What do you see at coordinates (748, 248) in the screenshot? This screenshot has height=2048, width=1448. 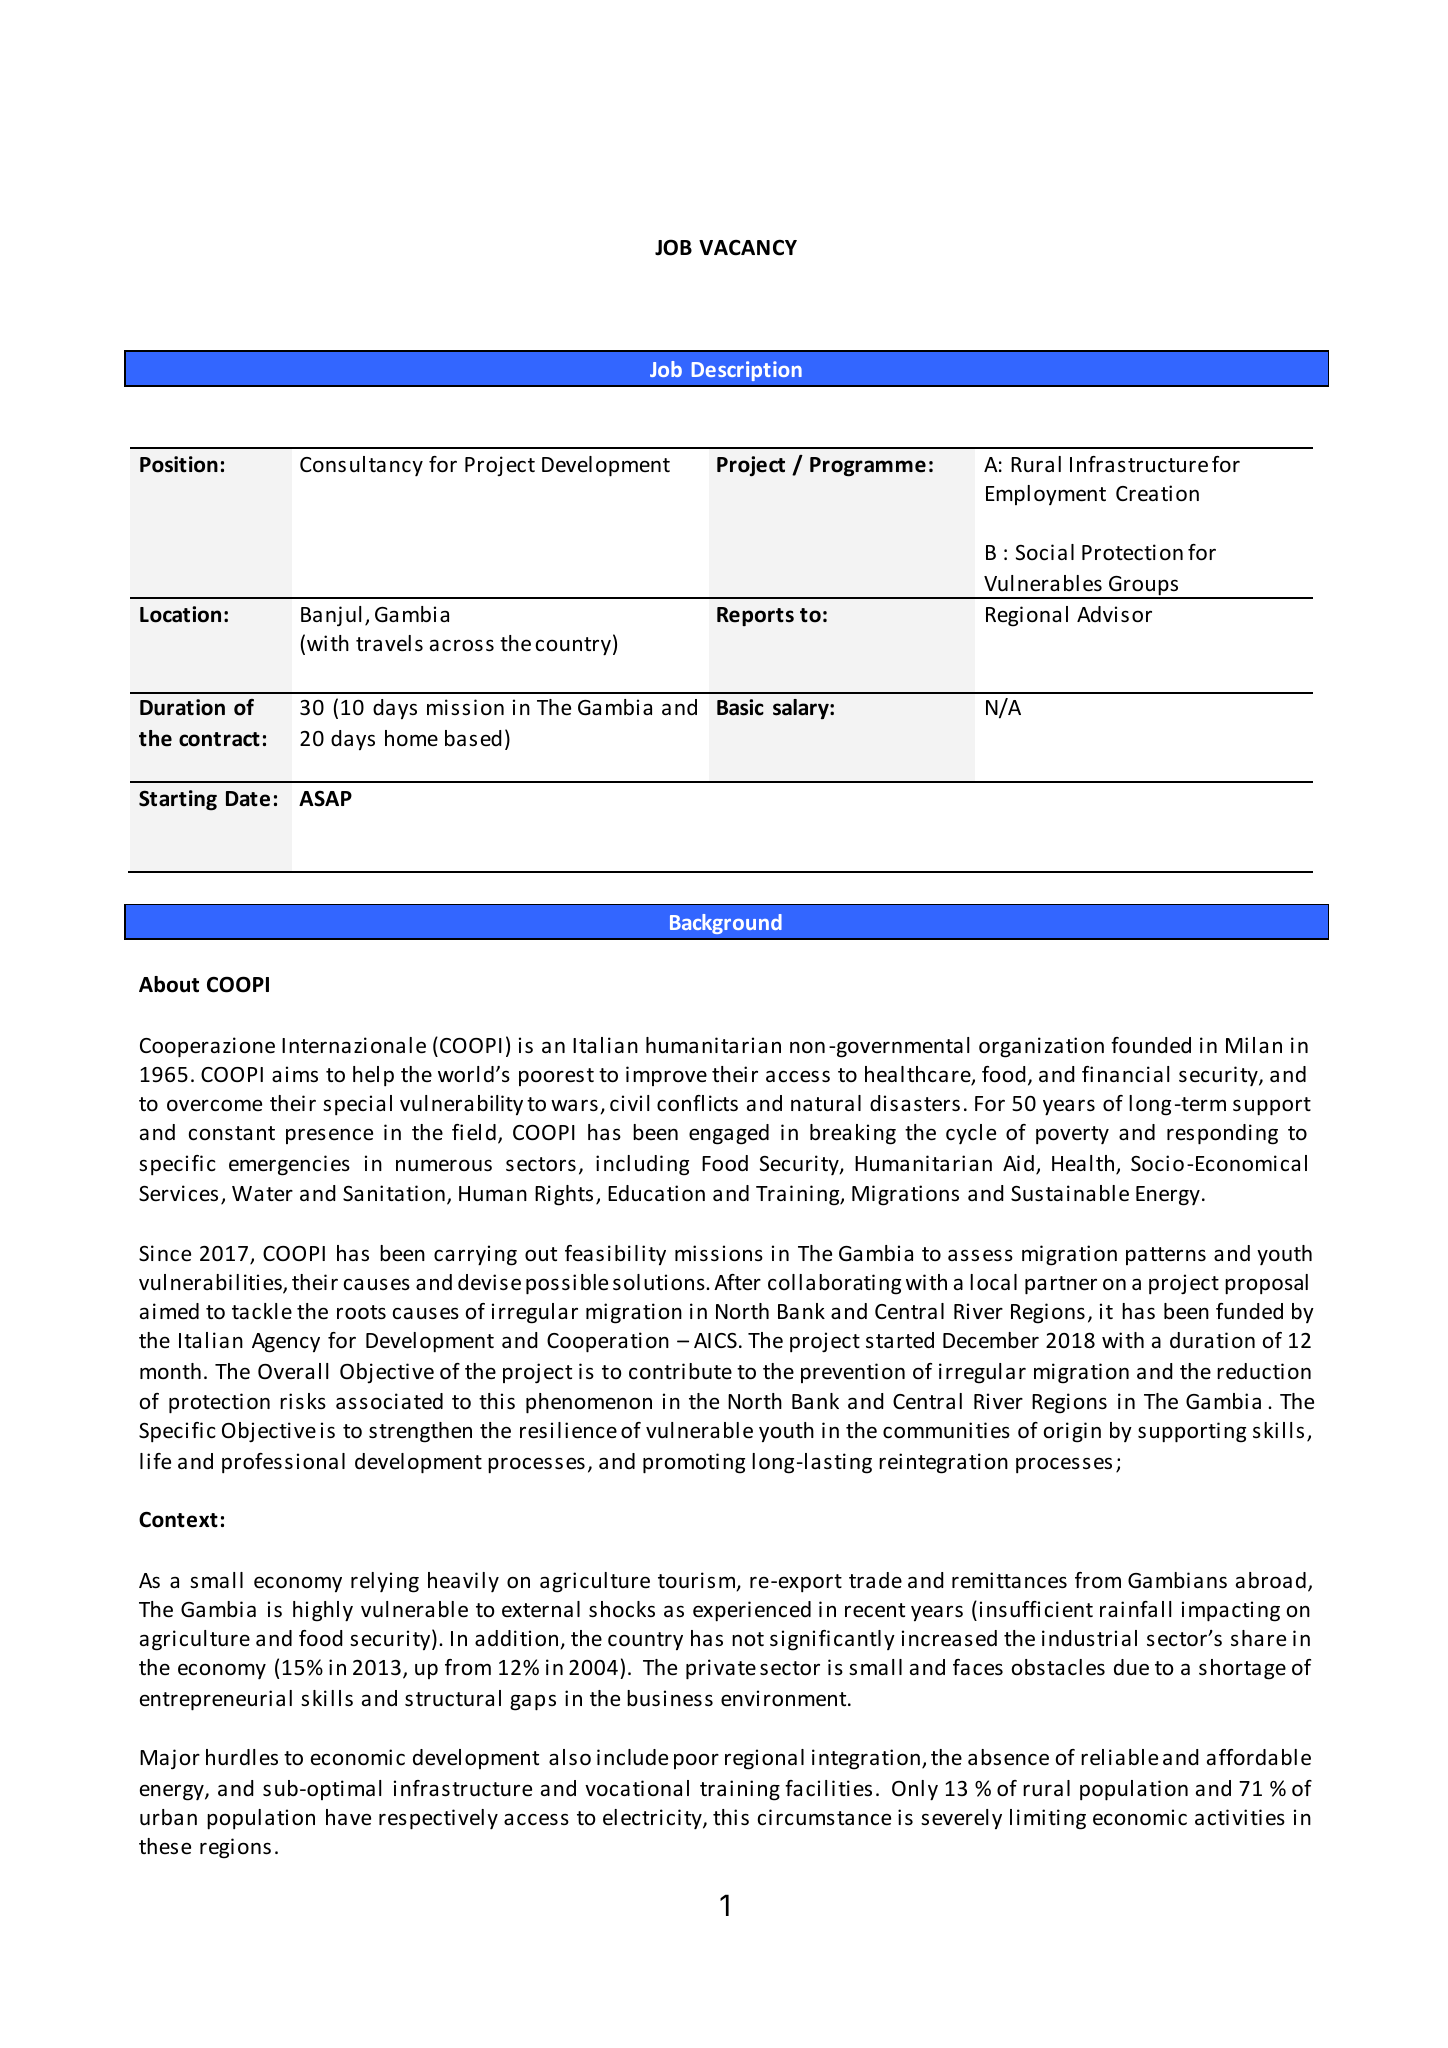 I see `VACANCY` at bounding box center [748, 248].
